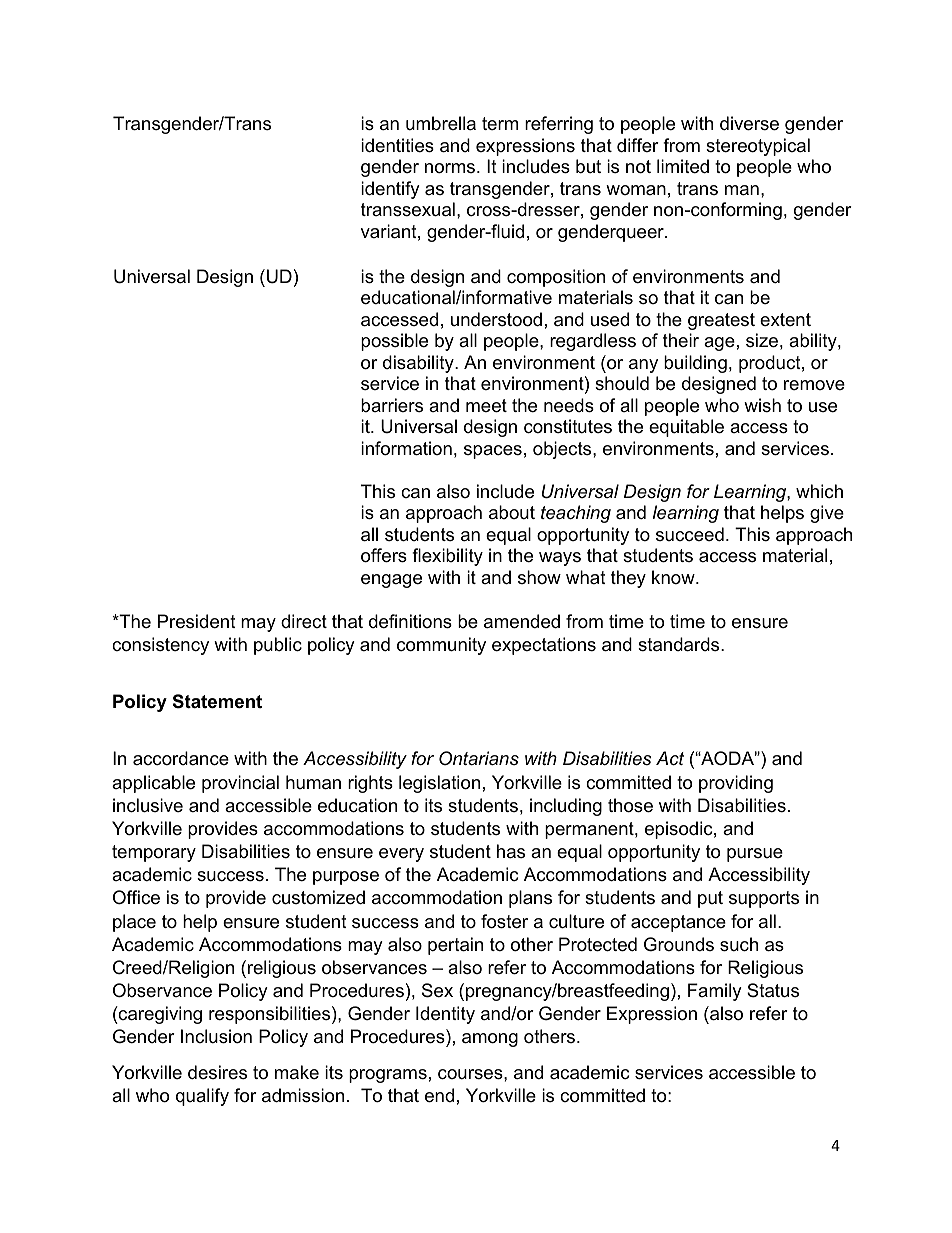 Image resolution: width=952 pixels, height=1233 pixels. Describe the element at coordinates (758, 147) in the image. I see `stereotypical` at that location.
